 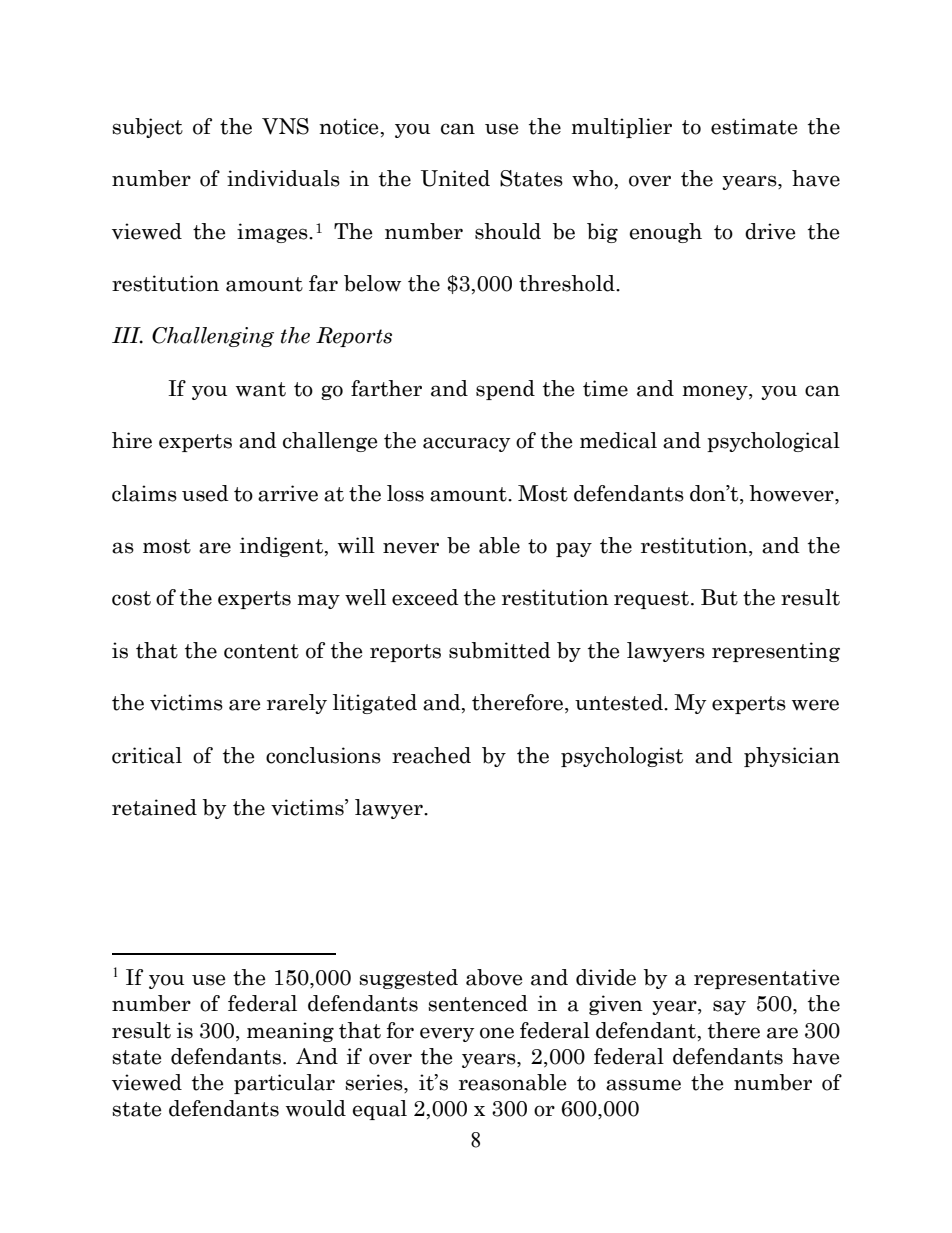 What do you see at coordinates (147, 128) in the document?
I see `subject` at bounding box center [147, 128].
